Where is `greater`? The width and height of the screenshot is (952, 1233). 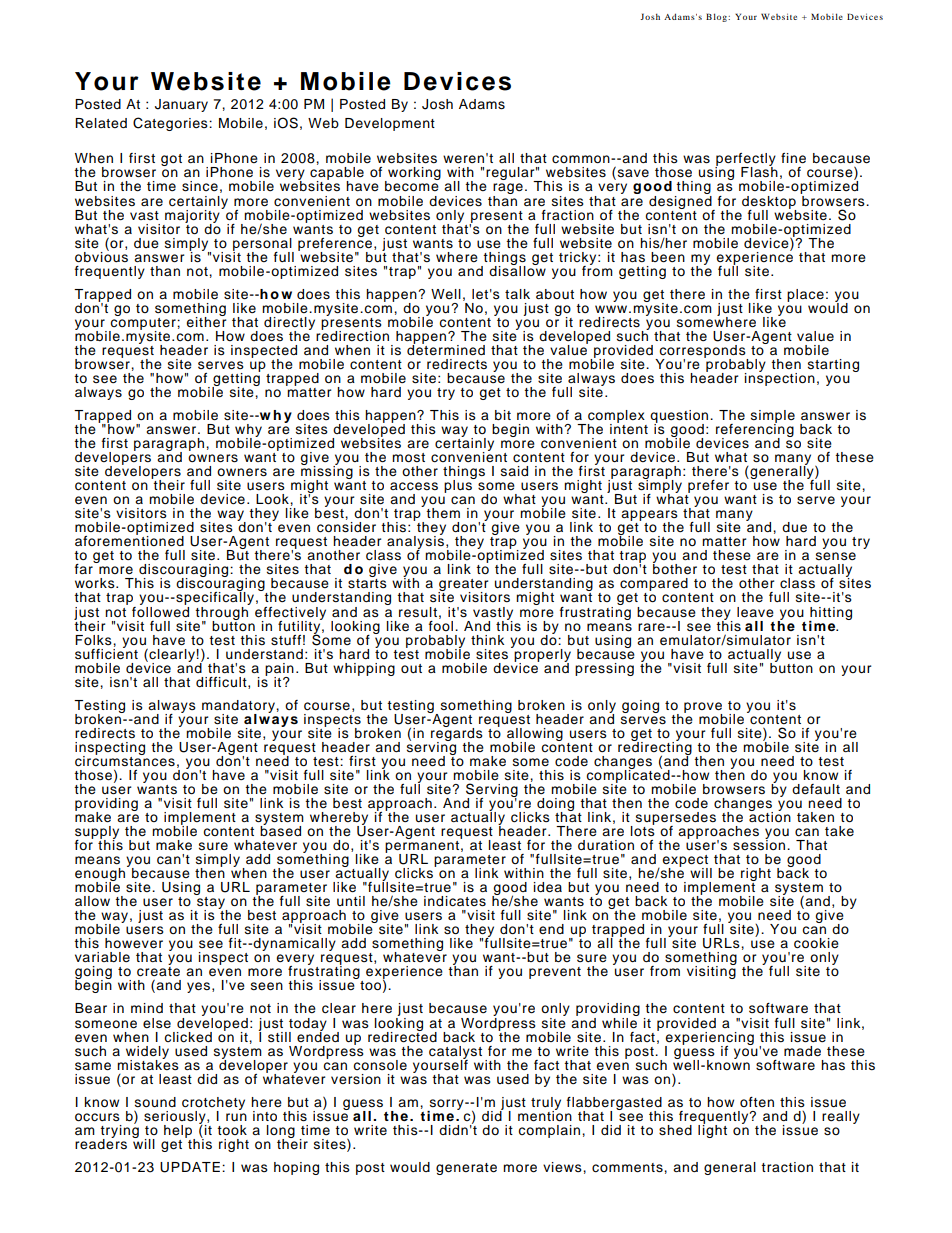
greater is located at coordinates (463, 586).
